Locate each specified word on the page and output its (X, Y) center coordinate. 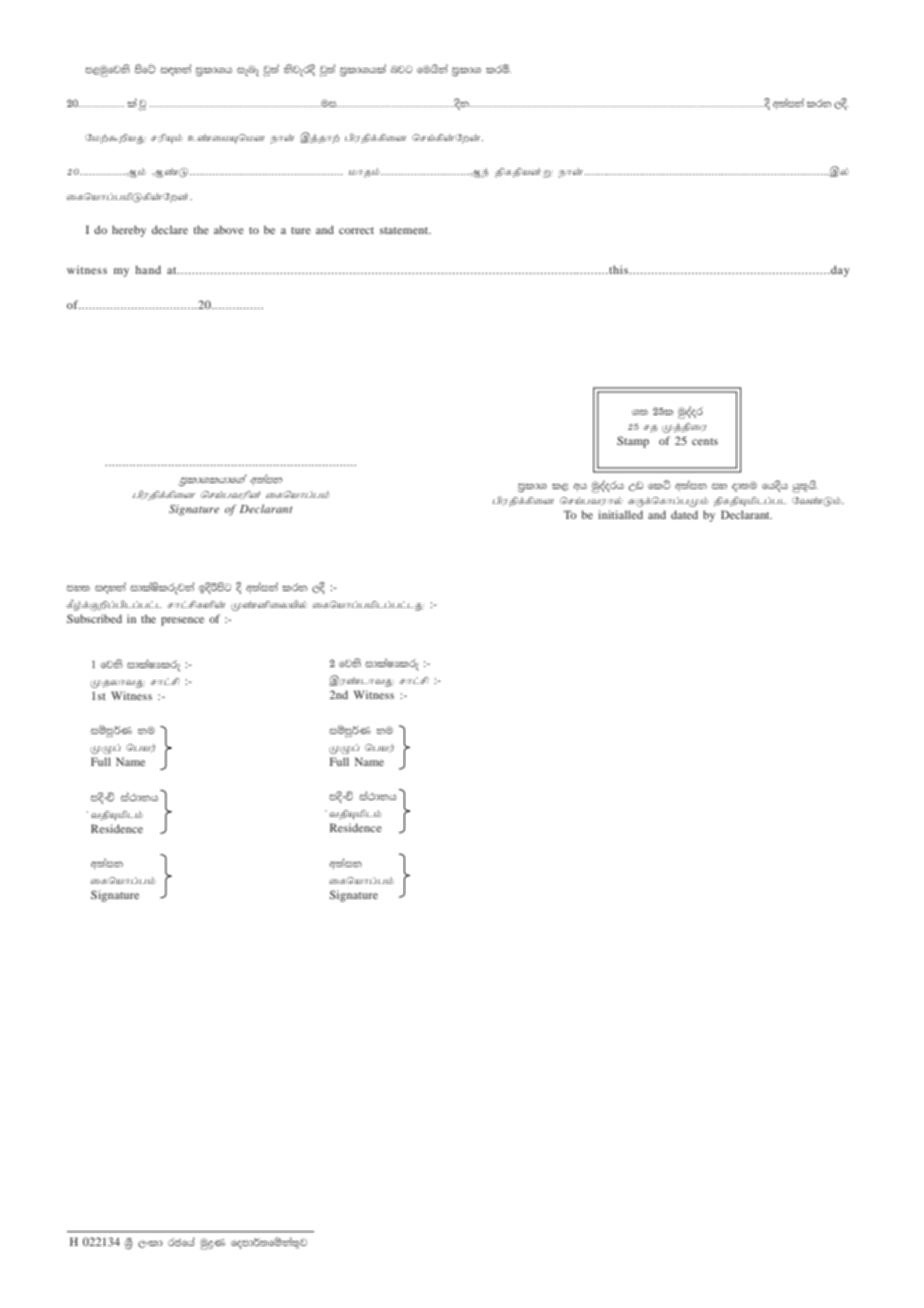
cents (705, 441)
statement (405, 230)
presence (182, 621)
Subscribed (94, 618)
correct (356, 230)
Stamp (633, 442)
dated (684, 514)
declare (170, 229)
